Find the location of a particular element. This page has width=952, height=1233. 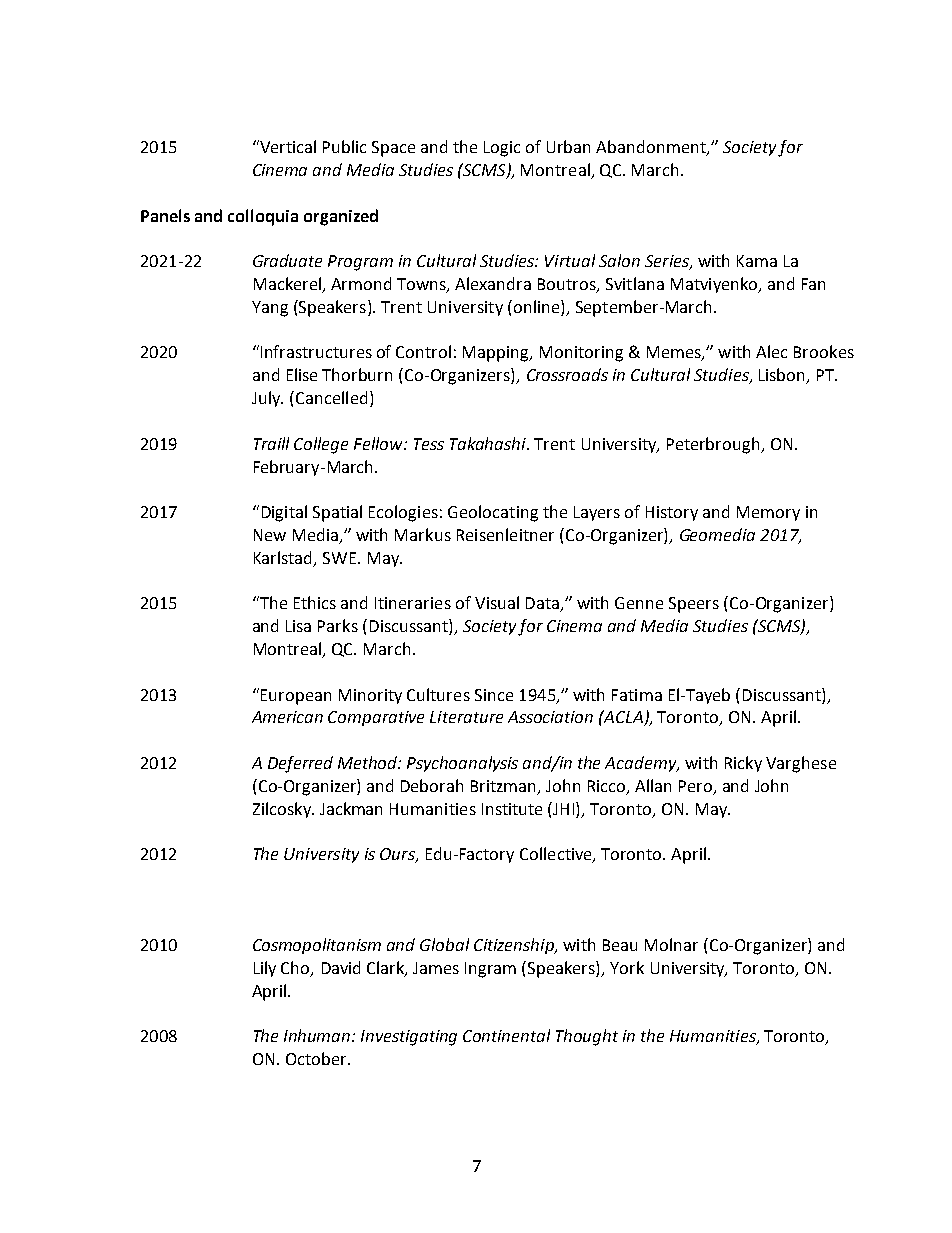

Logic is located at coordinates (502, 149).
